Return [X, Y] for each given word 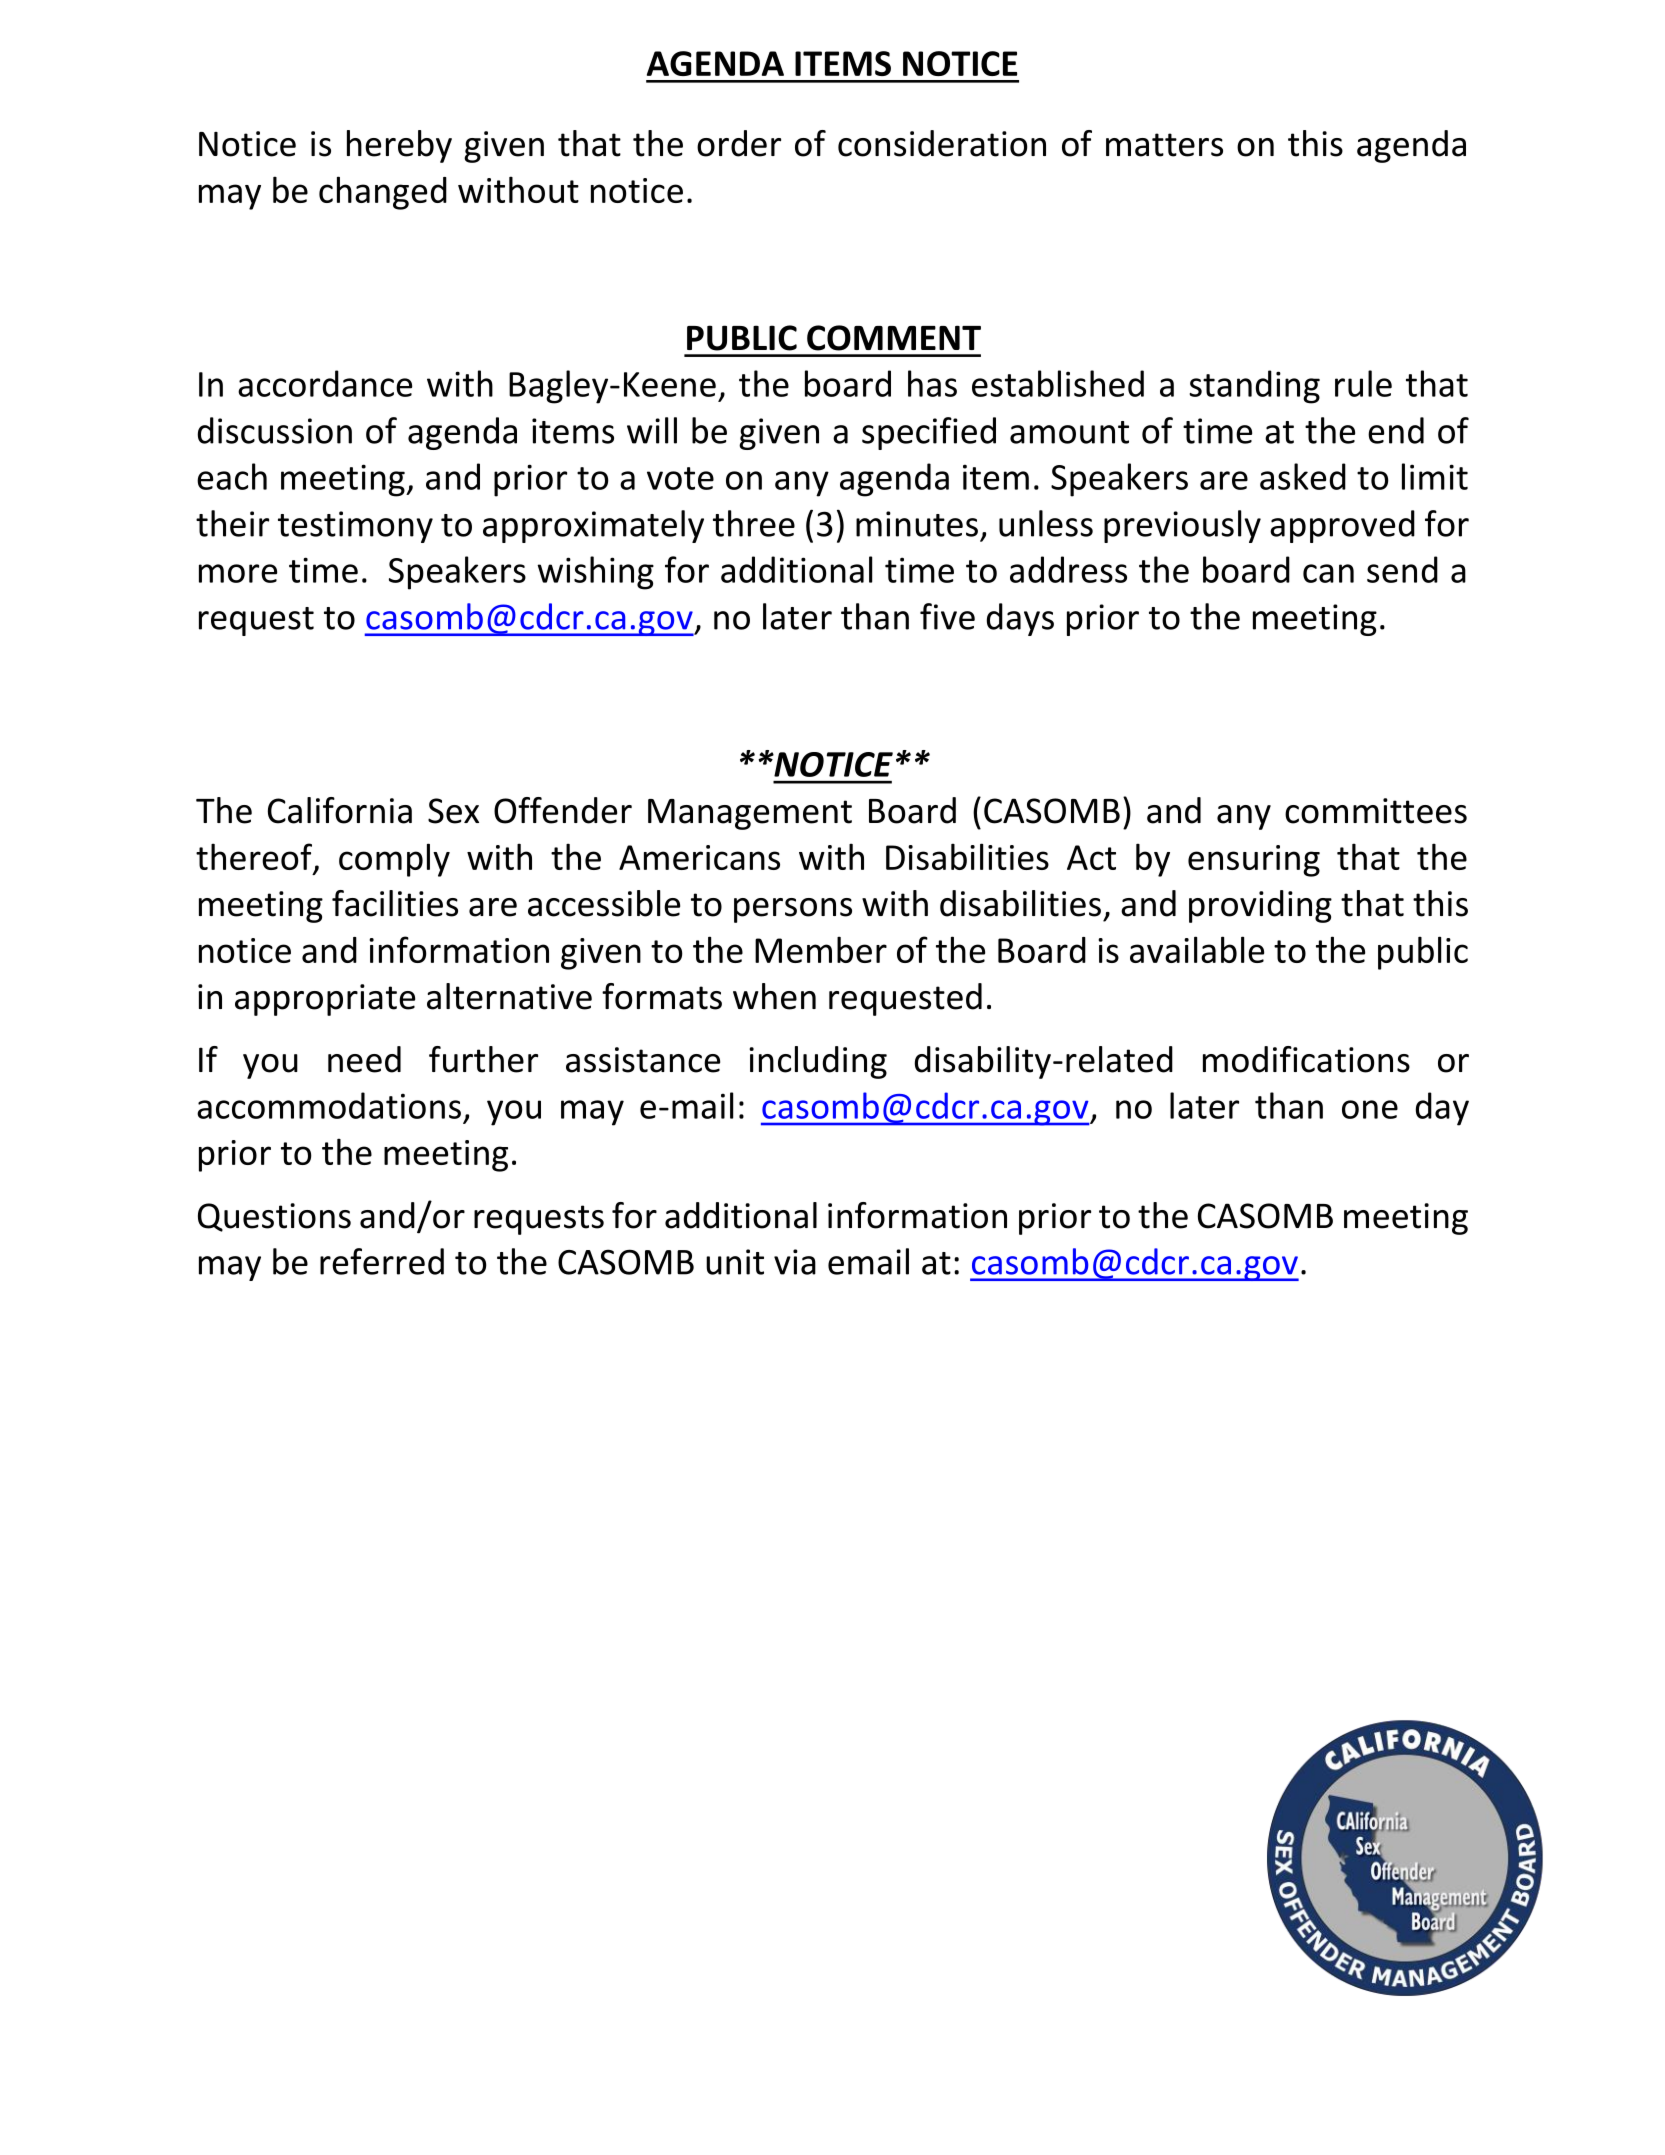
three [754, 523]
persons [793, 910]
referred [382, 1261]
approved [1342, 526]
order [739, 143]
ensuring [1254, 861]
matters [1164, 145]
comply [394, 860]
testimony [355, 527]
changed [383, 193]
